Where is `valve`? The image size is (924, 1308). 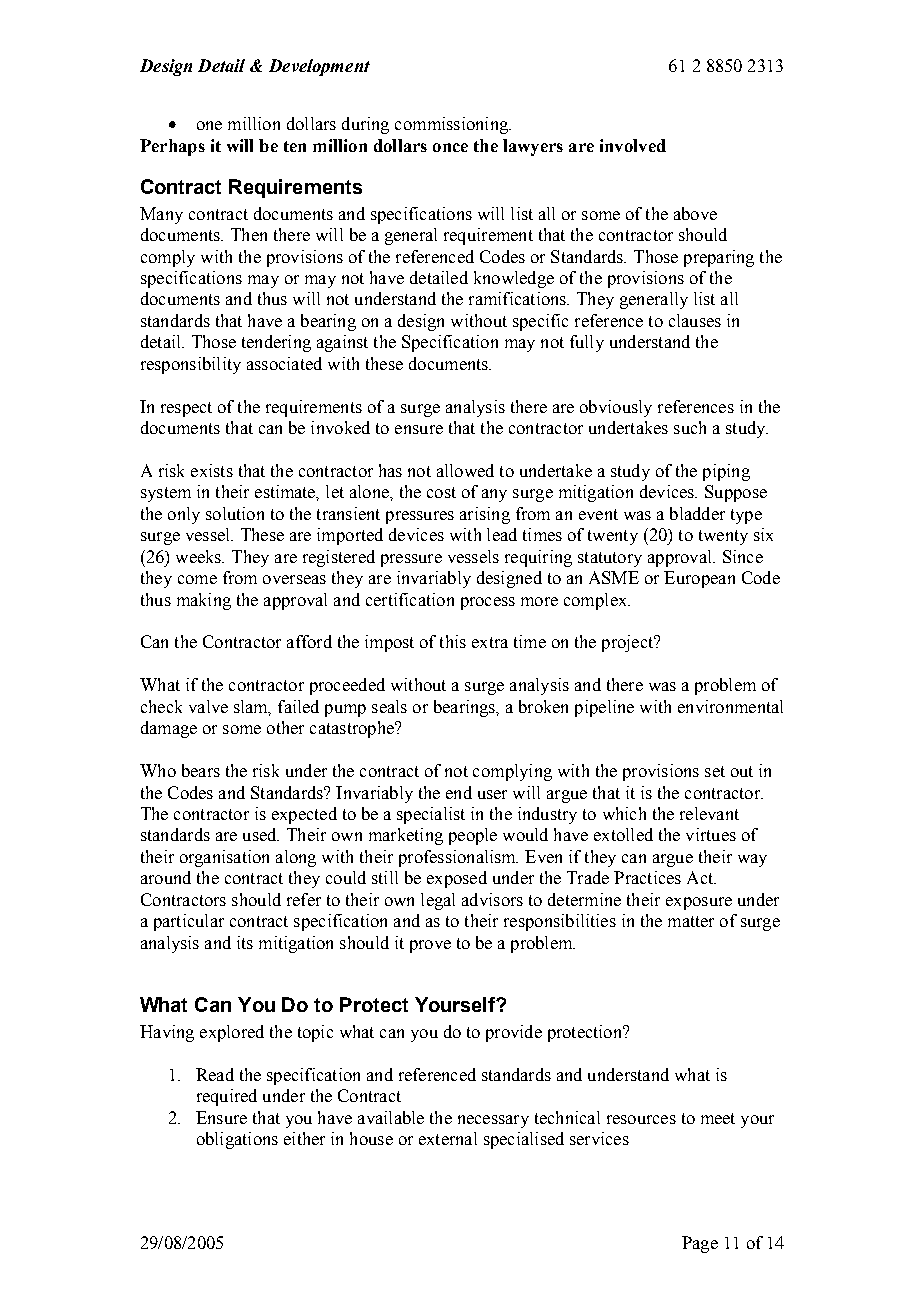 valve is located at coordinates (208, 706).
